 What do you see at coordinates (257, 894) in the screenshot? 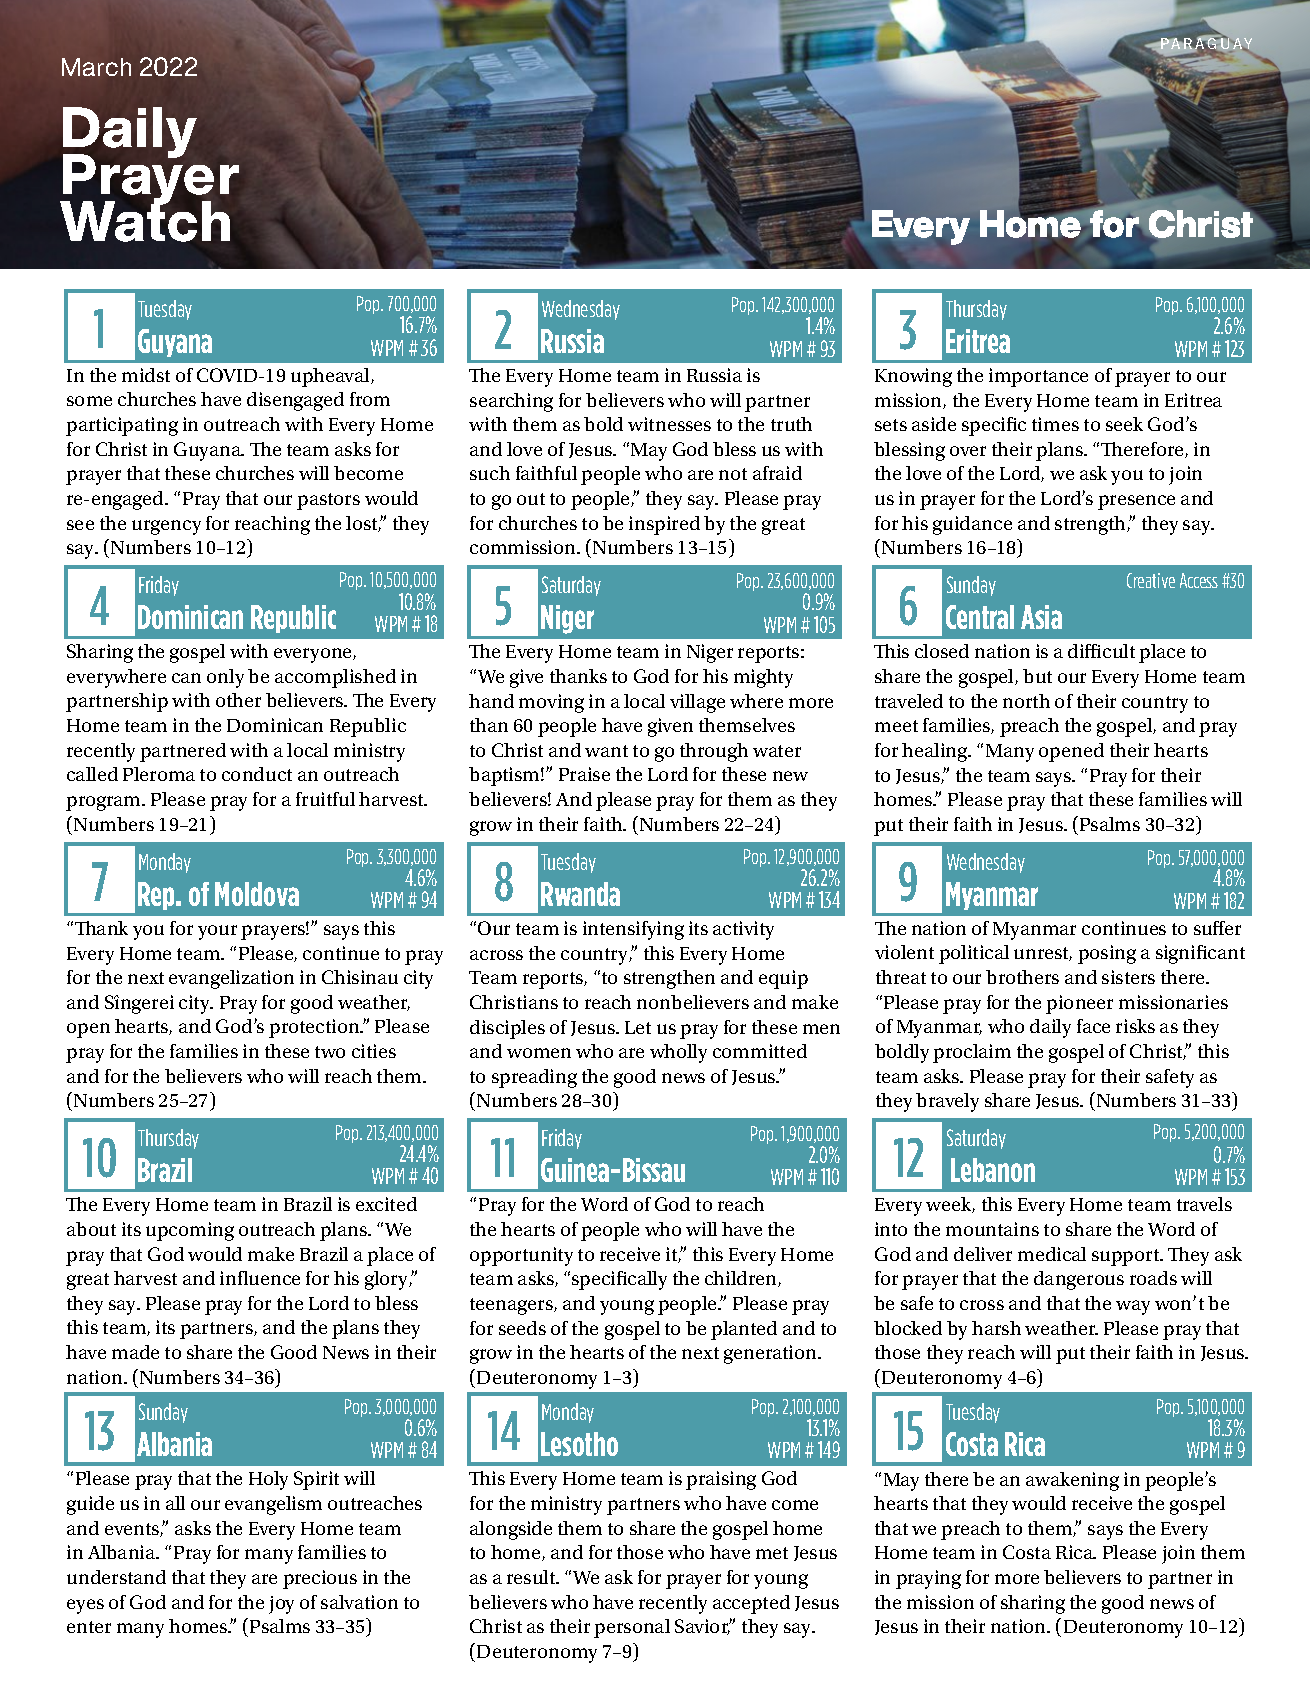
I see `Moldova` at bounding box center [257, 894].
